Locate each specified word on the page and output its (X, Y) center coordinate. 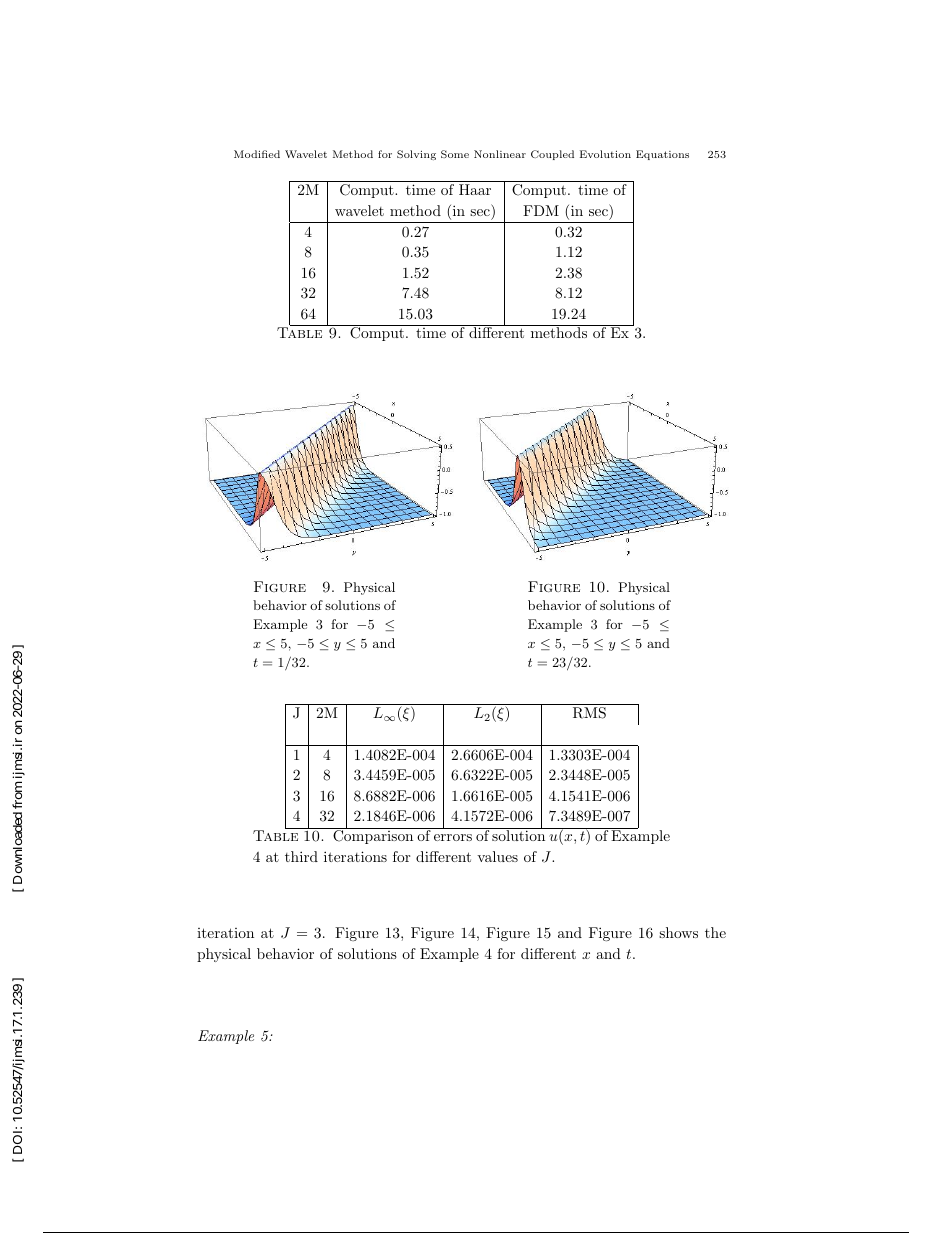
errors (453, 837)
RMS (589, 713)
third (301, 856)
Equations (662, 155)
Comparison (373, 836)
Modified (257, 154)
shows (678, 932)
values (497, 856)
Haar (475, 189)
